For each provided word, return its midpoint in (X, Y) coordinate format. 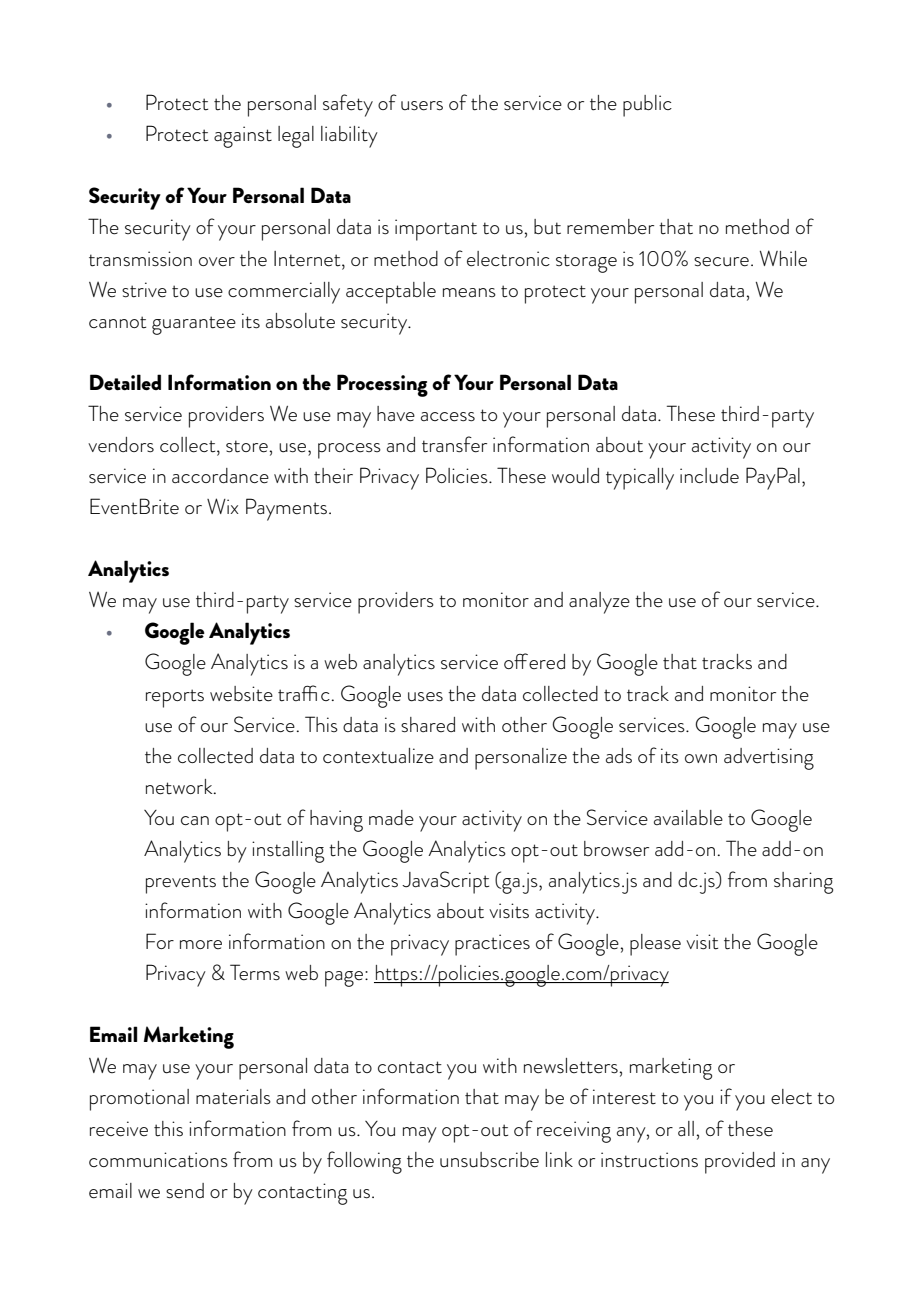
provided (740, 1163)
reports (175, 698)
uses (425, 697)
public (647, 106)
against (243, 137)
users (422, 106)
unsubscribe (489, 1160)
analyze (599, 603)
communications (158, 1160)
